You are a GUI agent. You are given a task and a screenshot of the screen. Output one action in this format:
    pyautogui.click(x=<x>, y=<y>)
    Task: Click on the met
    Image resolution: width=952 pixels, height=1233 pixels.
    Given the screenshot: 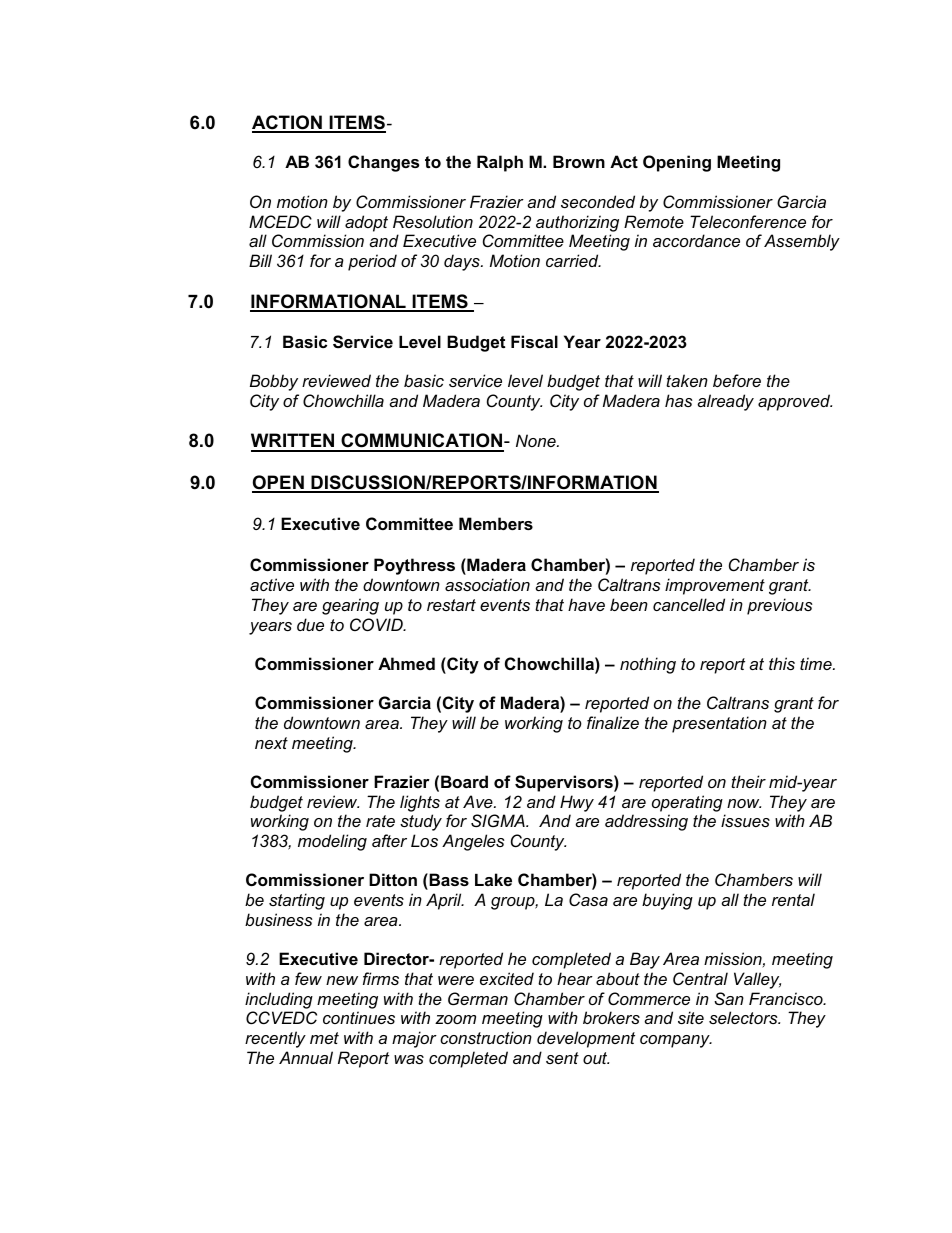 What is the action you would take?
    pyautogui.click(x=324, y=1038)
